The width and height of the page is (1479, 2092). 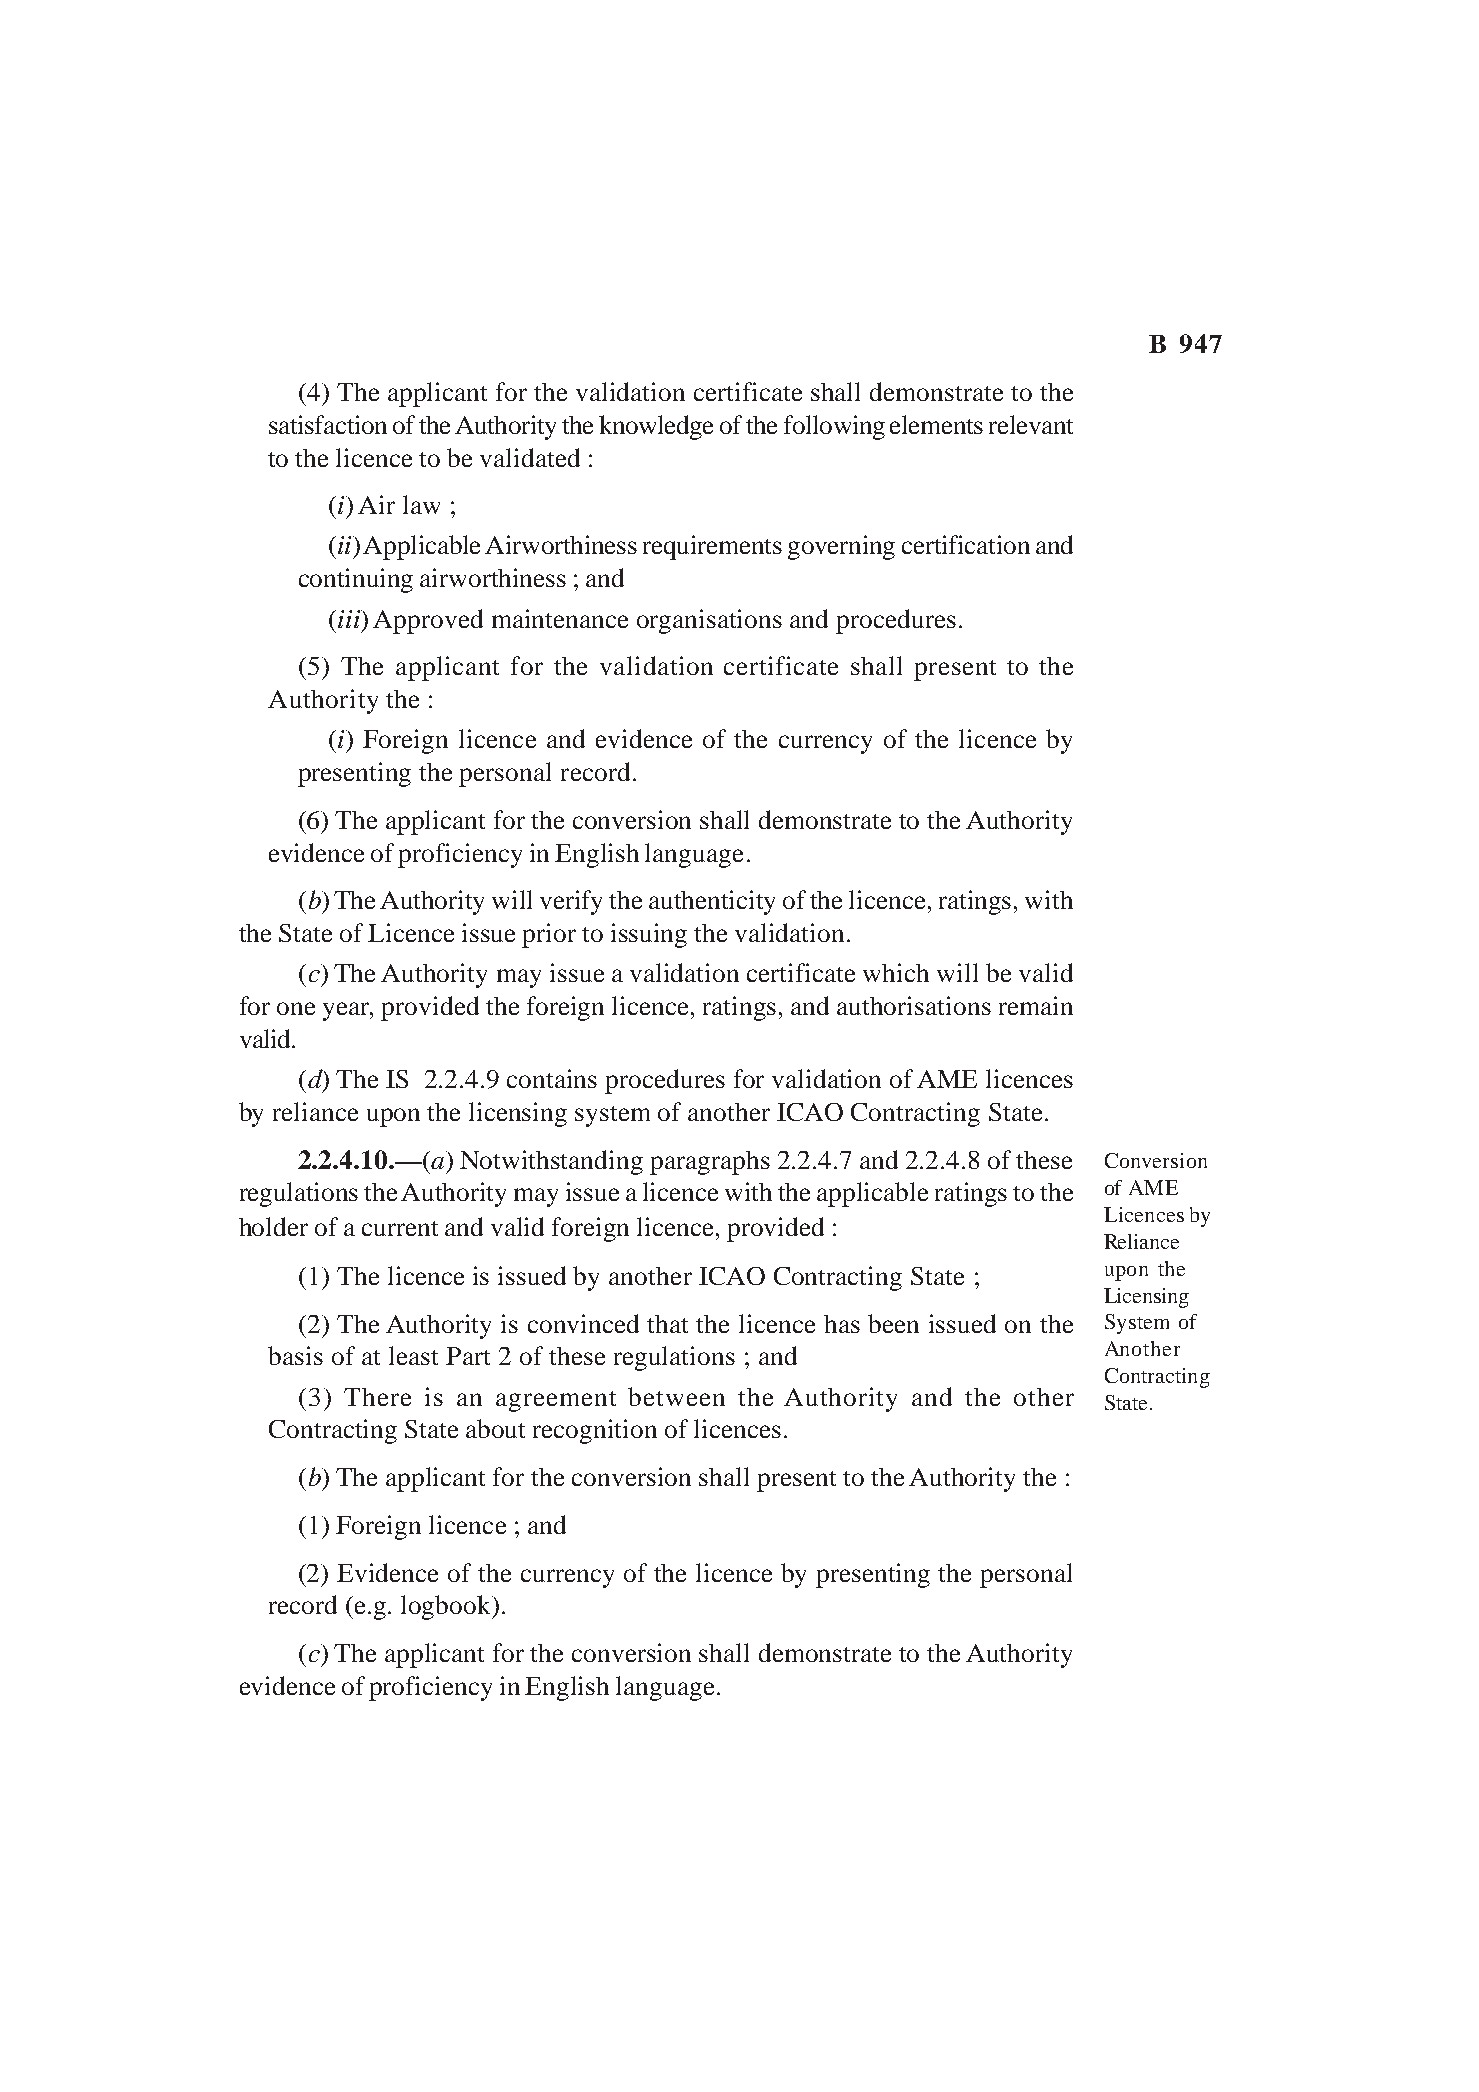 What do you see at coordinates (296, 1008) in the page?
I see `one` at bounding box center [296, 1008].
